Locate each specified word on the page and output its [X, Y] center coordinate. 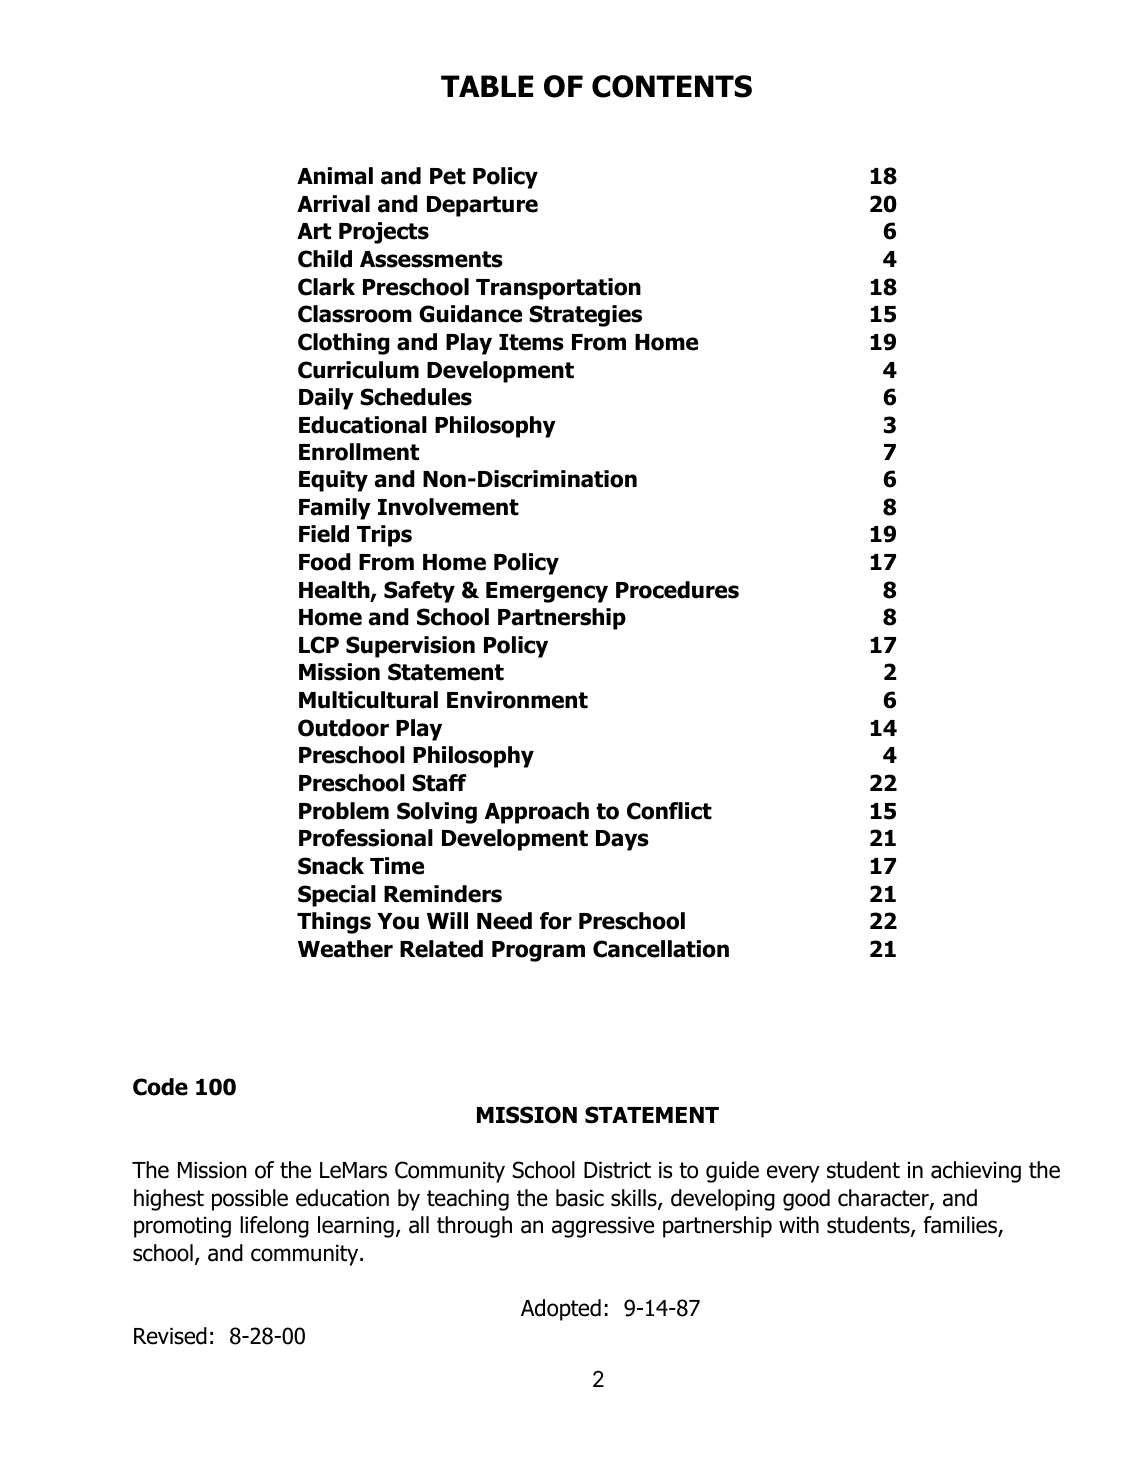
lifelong [274, 1227]
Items [531, 342]
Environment [517, 700]
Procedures [677, 590]
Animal [335, 176]
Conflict [669, 811]
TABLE [487, 86]
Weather [345, 949]
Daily [326, 399]
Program [538, 951]
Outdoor [343, 728]
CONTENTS [672, 86]
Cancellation [661, 949]
